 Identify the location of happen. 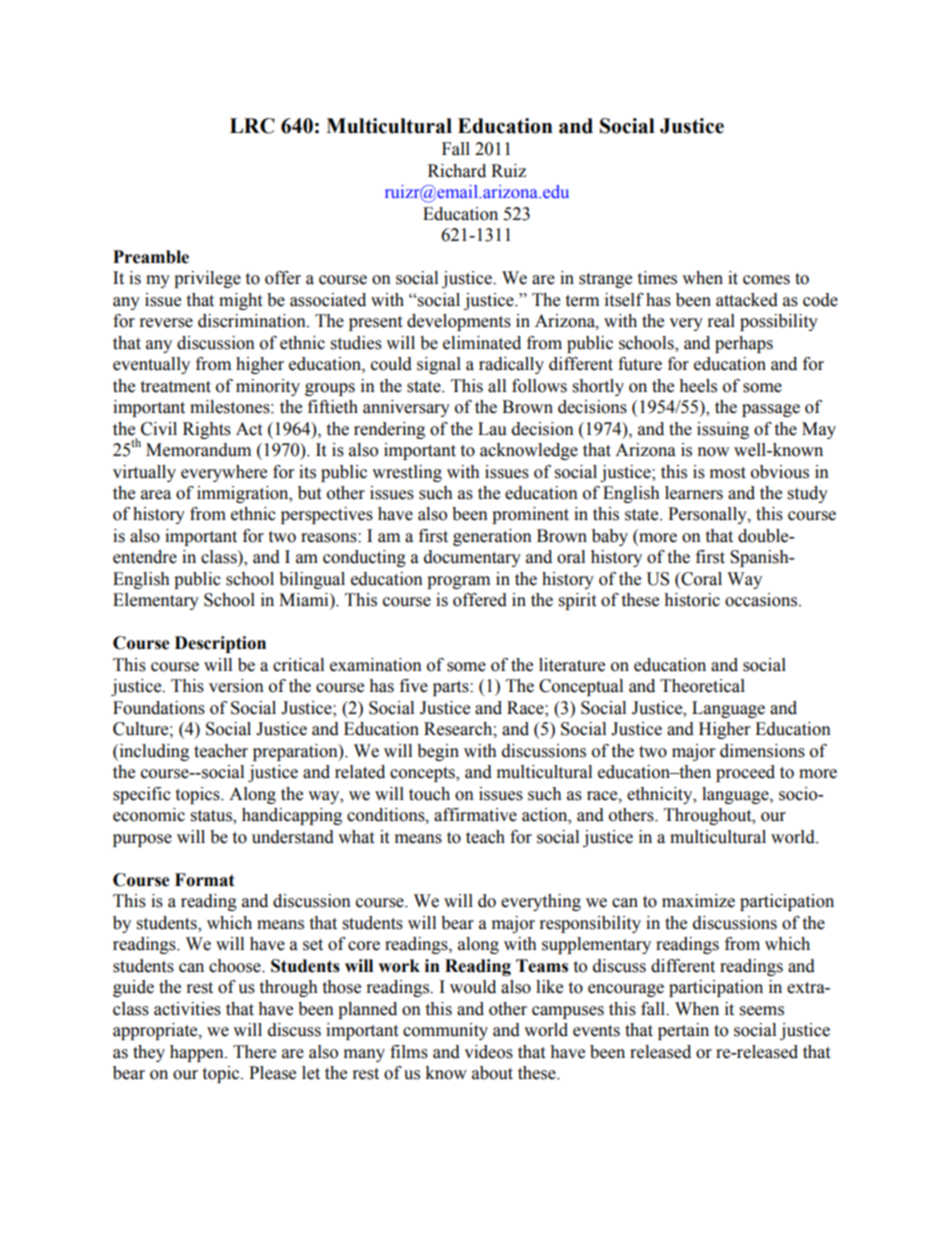
(198, 1053).
